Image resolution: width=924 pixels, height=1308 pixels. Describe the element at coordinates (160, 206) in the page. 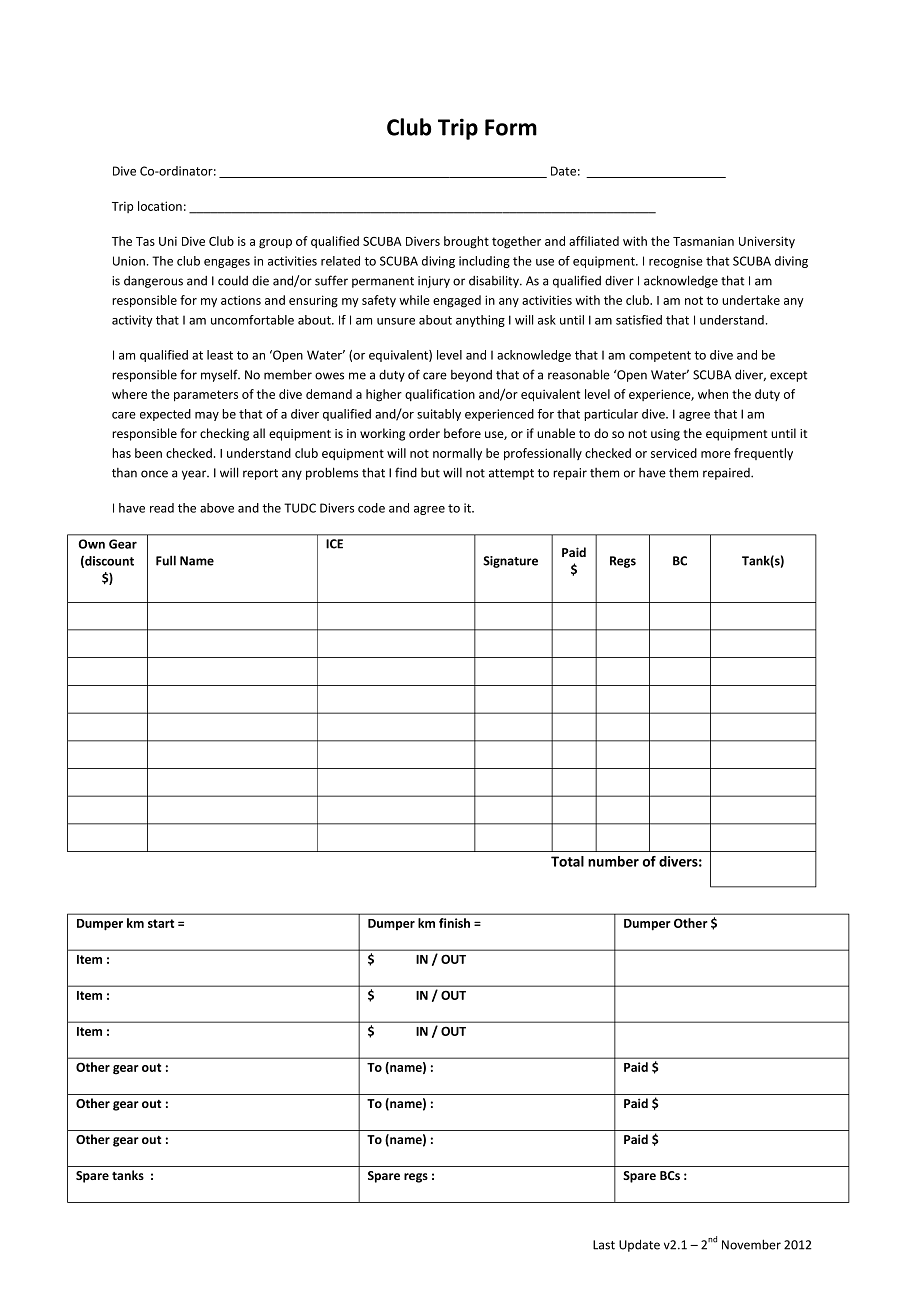

I see `location` at that location.
